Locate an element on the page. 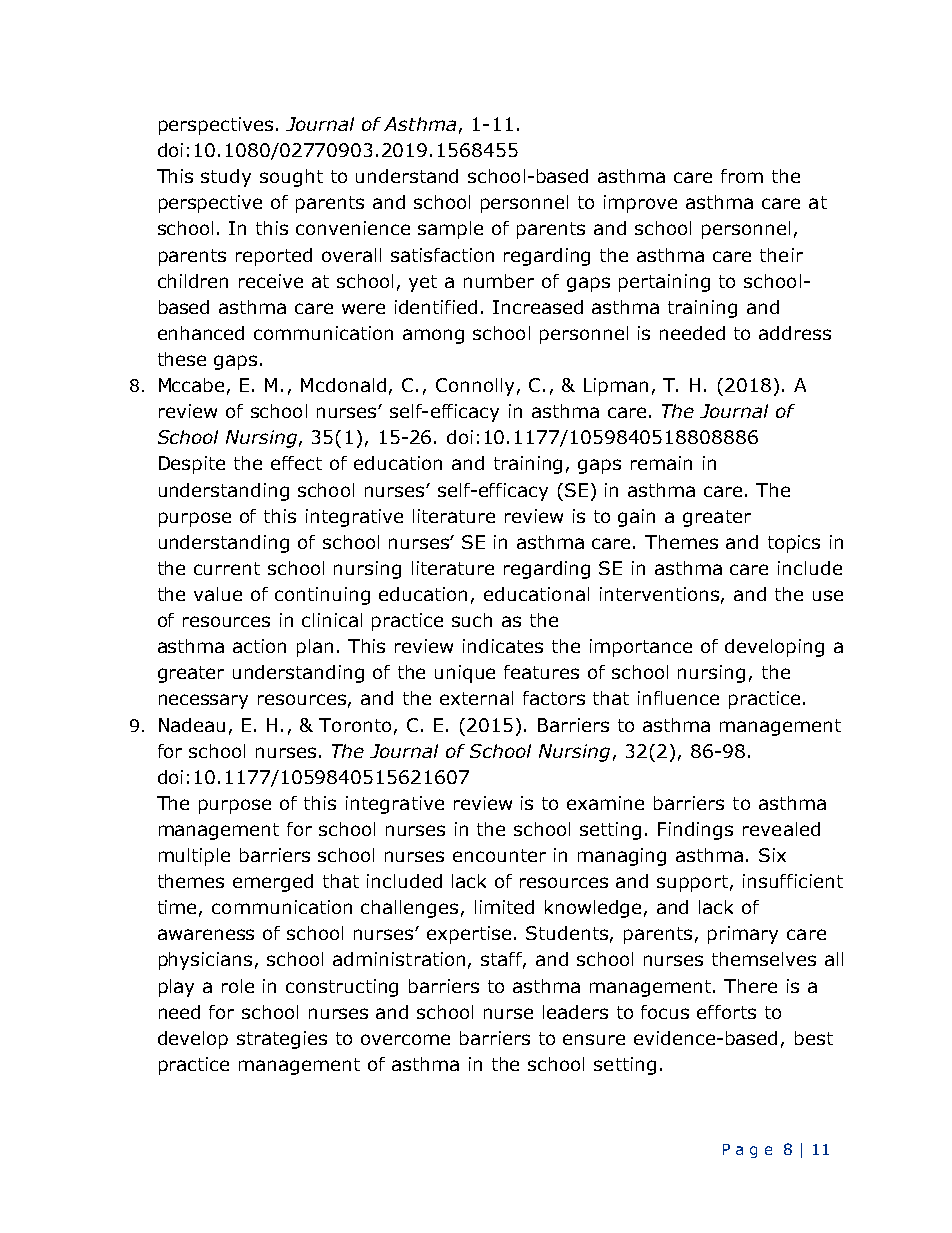  role is located at coordinates (238, 986).
